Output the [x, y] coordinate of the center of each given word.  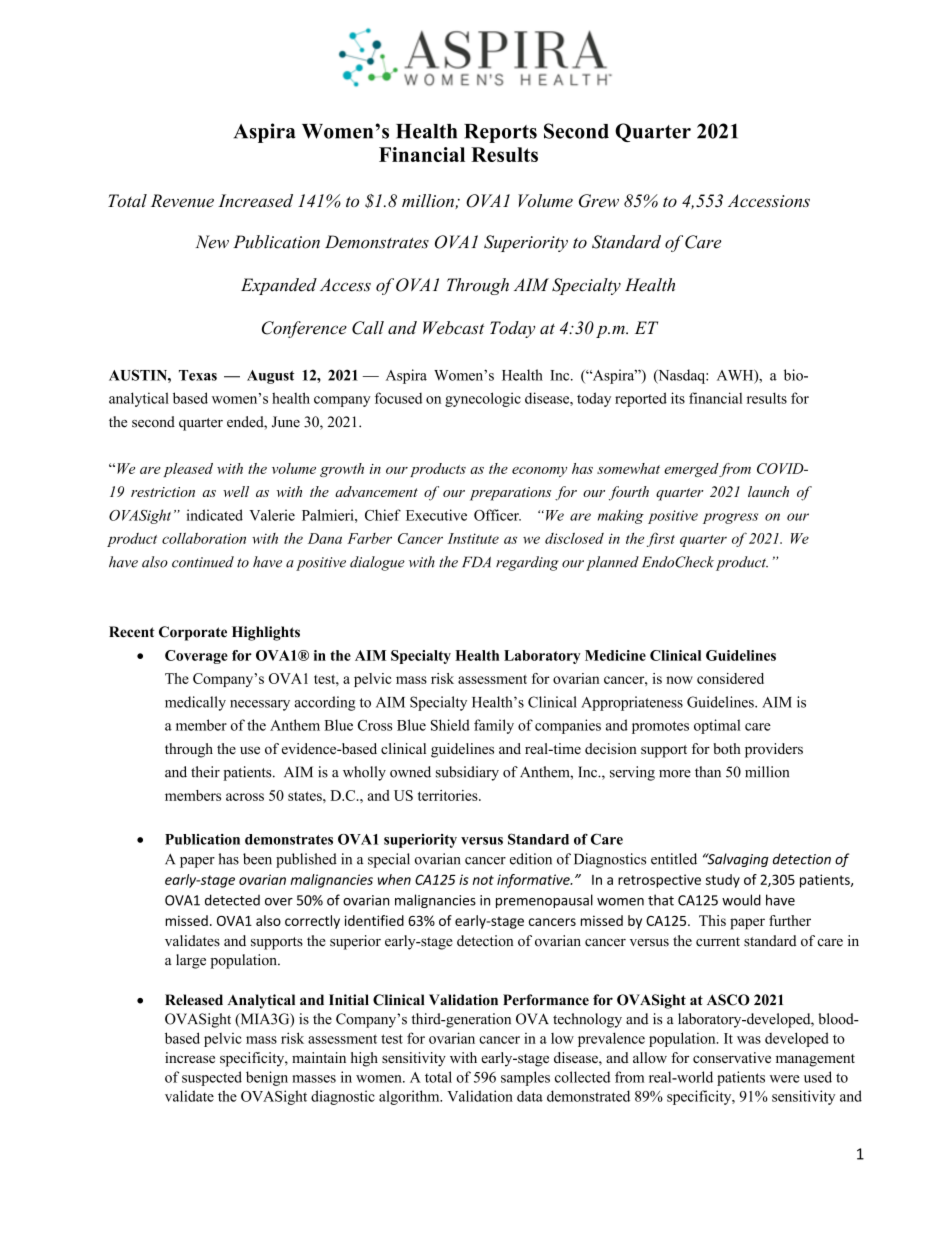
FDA [476, 561]
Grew [599, 201]
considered [730, 678]
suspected [212, 1078]
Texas [198, 375]
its [678, 398]
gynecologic [483, 399]
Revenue [182, 200]
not [483, 880]
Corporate [193, 633]
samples [525, 1078]
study [723, 881]
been [257, 859]
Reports [500, 133]
